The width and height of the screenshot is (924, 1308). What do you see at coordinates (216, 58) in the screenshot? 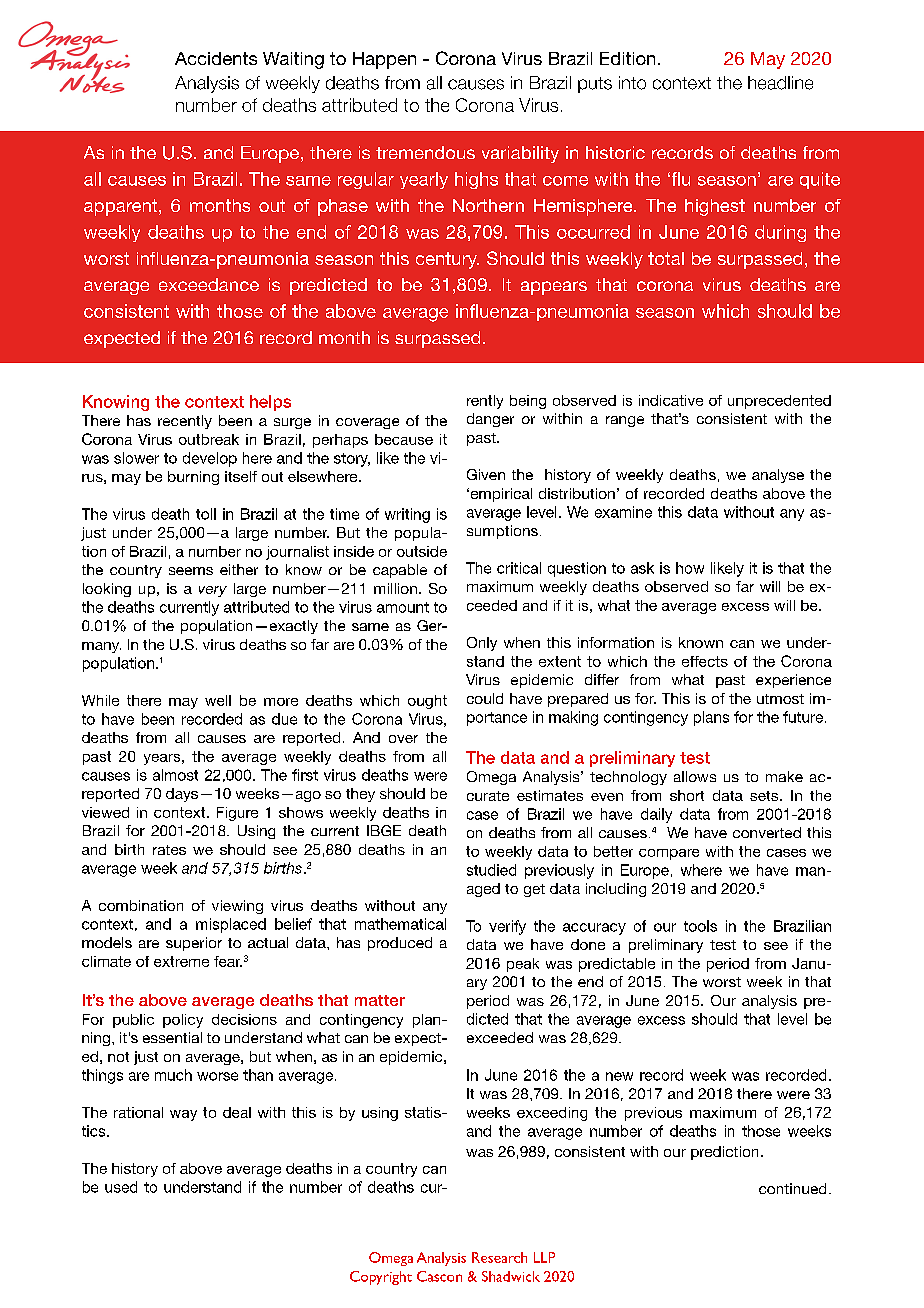
I see `Accidents` at bounding box center [216, 58].
